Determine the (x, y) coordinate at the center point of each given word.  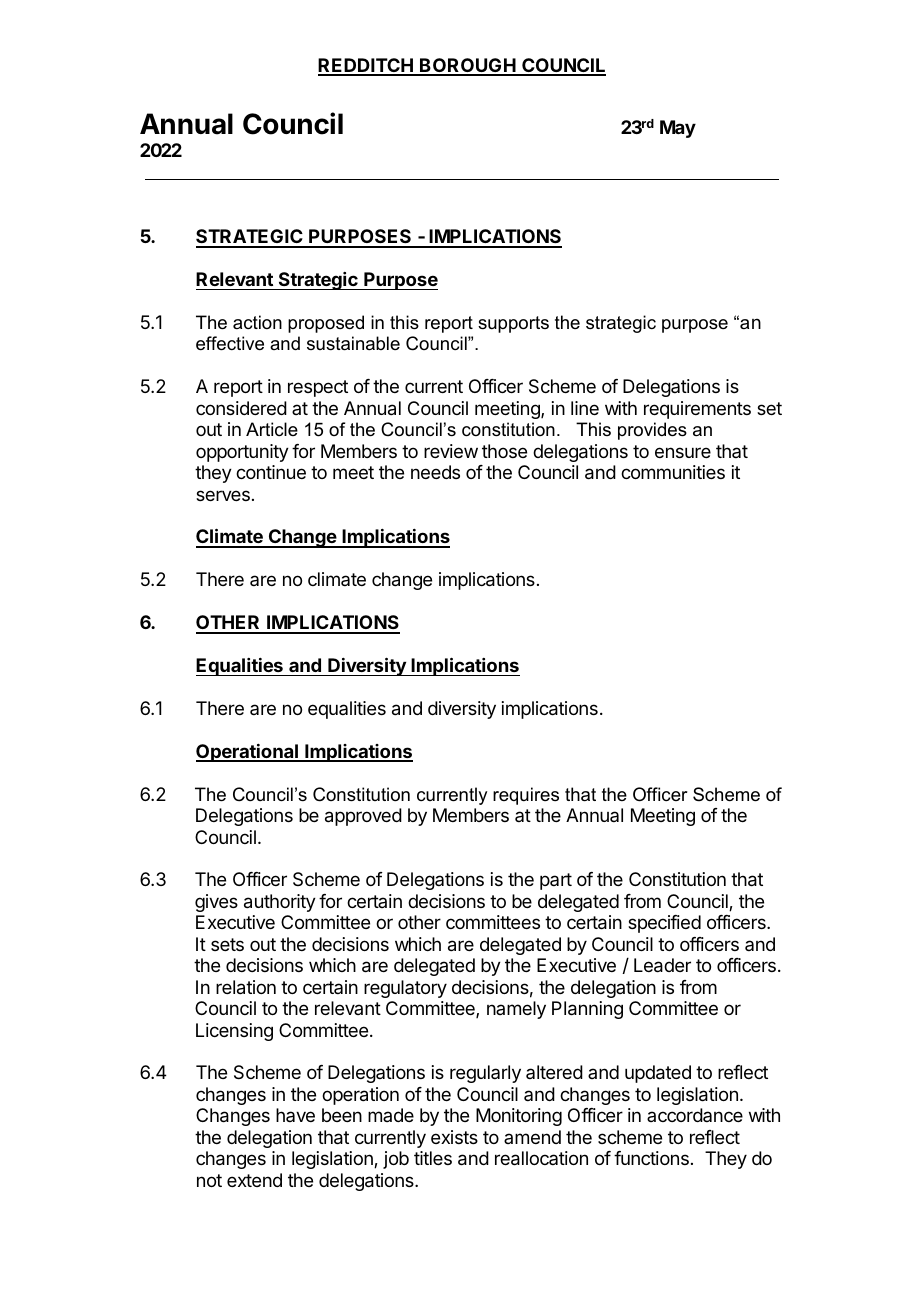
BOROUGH (468, 66)
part (556, 881)
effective (230, 343)
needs (435, 472)
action (257, 322)
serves (223, 495)
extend (254, 1180)
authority (280, 903)
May (678, 129)
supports (513, 324)
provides (652, 431)
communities (673, 472)
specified (664, 924)
